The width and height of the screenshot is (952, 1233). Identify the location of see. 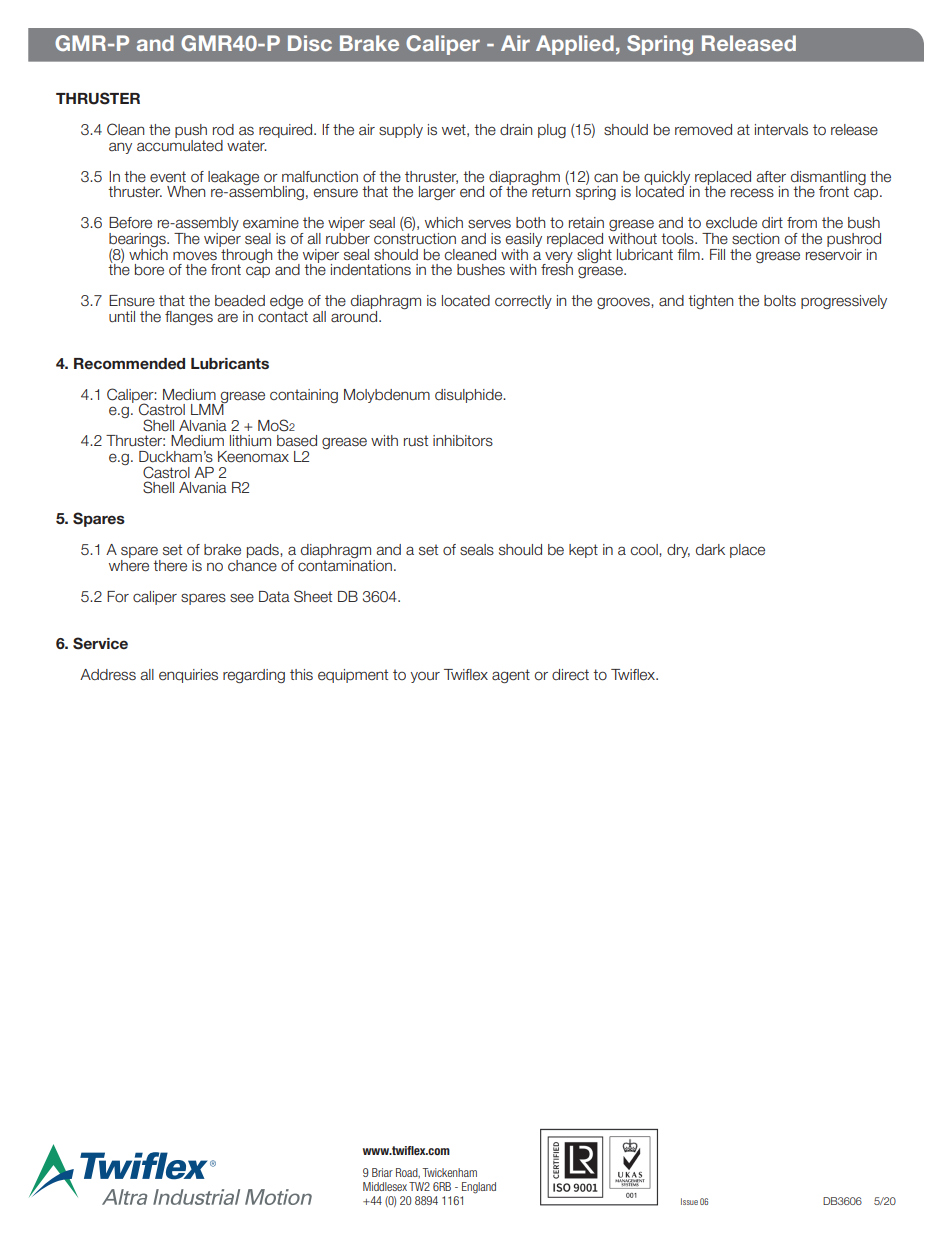
(242, 598).
